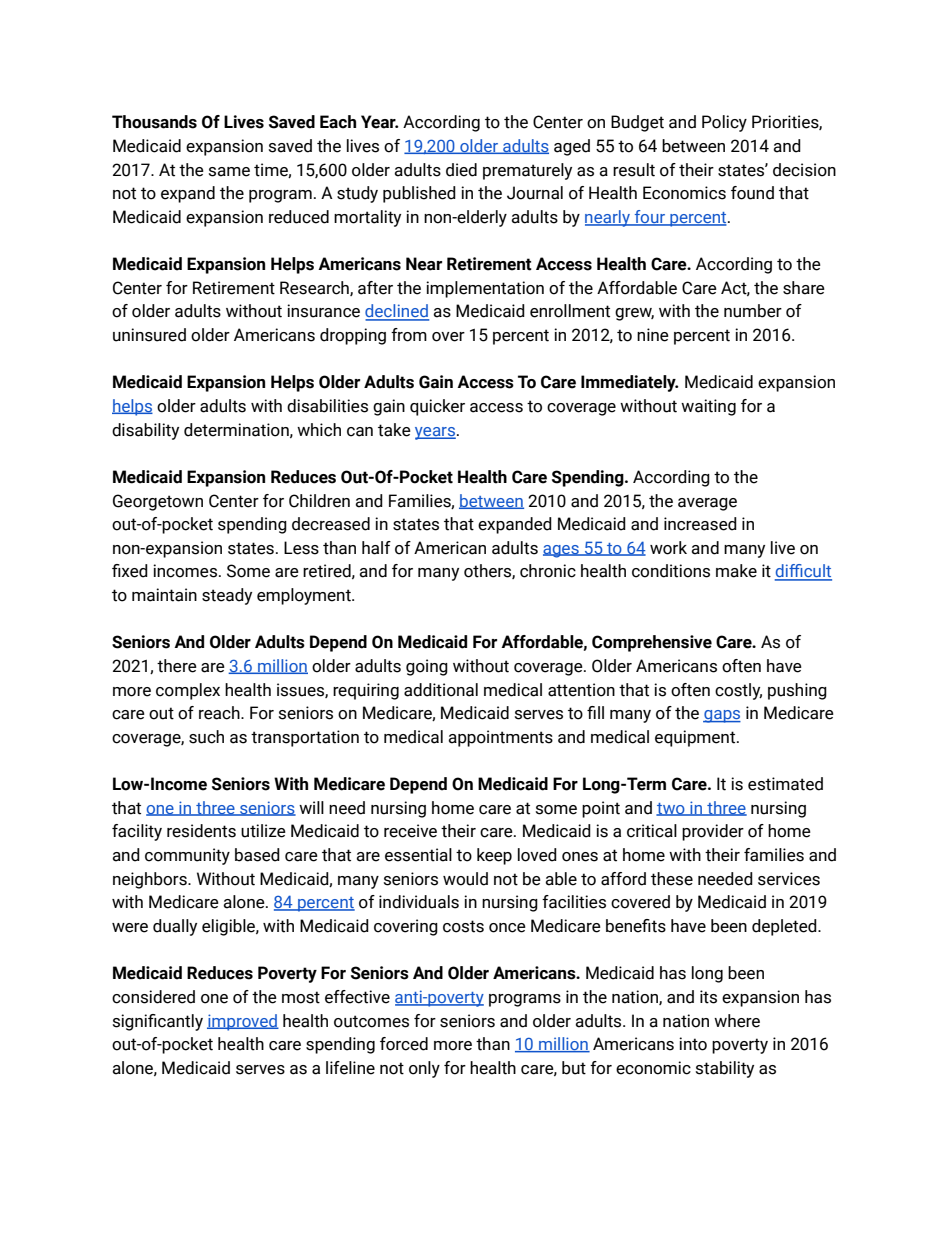 Image resolution: width=952 pixels, height=1233 pixels. I want to click on equipment, so click(696, 738).
